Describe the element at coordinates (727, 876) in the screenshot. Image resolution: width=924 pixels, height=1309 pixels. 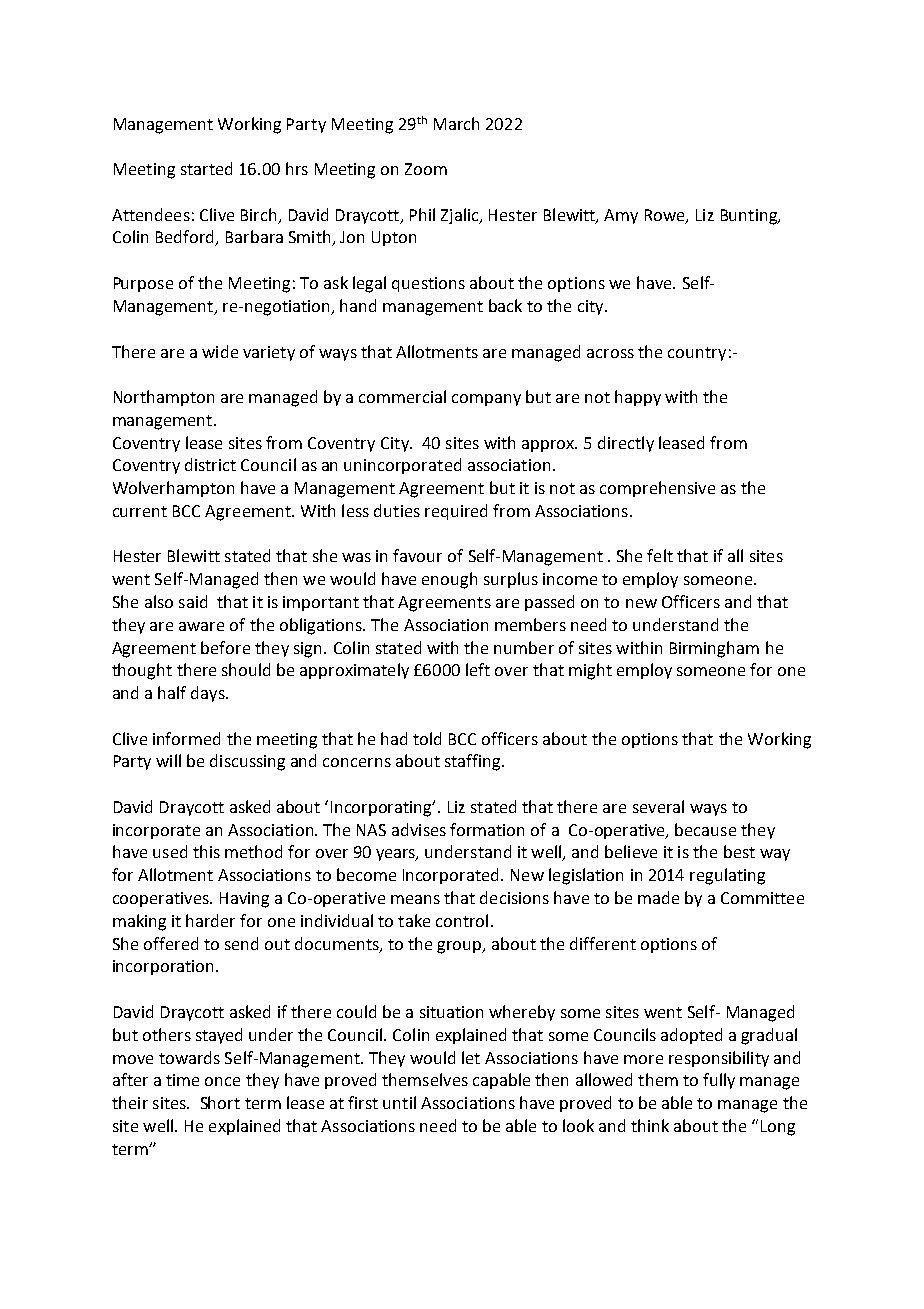
I see `regulating` at that location.
